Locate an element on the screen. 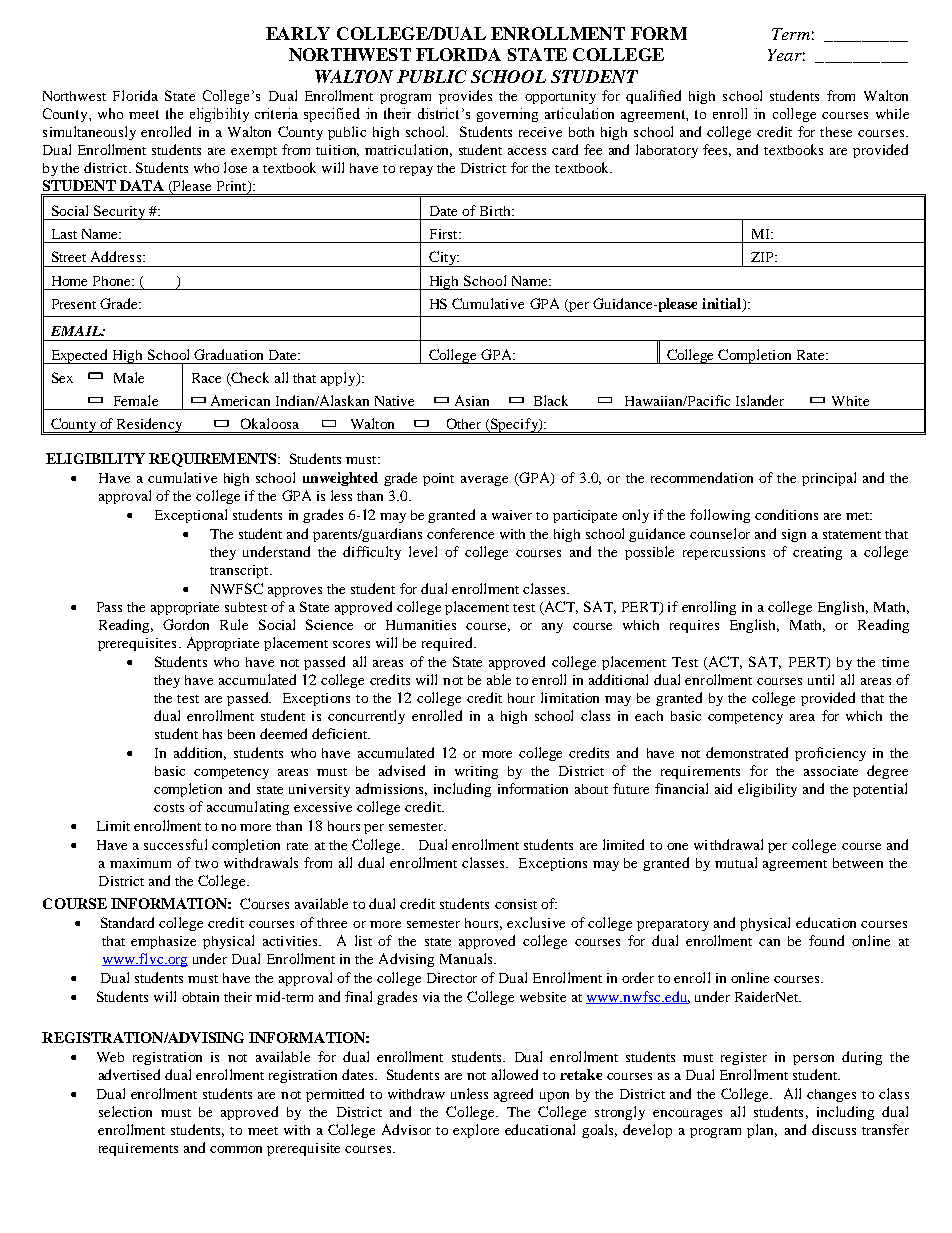 The height and width of the screenshot is (1233, 952). explore is located at coordinates (476, 1131).
